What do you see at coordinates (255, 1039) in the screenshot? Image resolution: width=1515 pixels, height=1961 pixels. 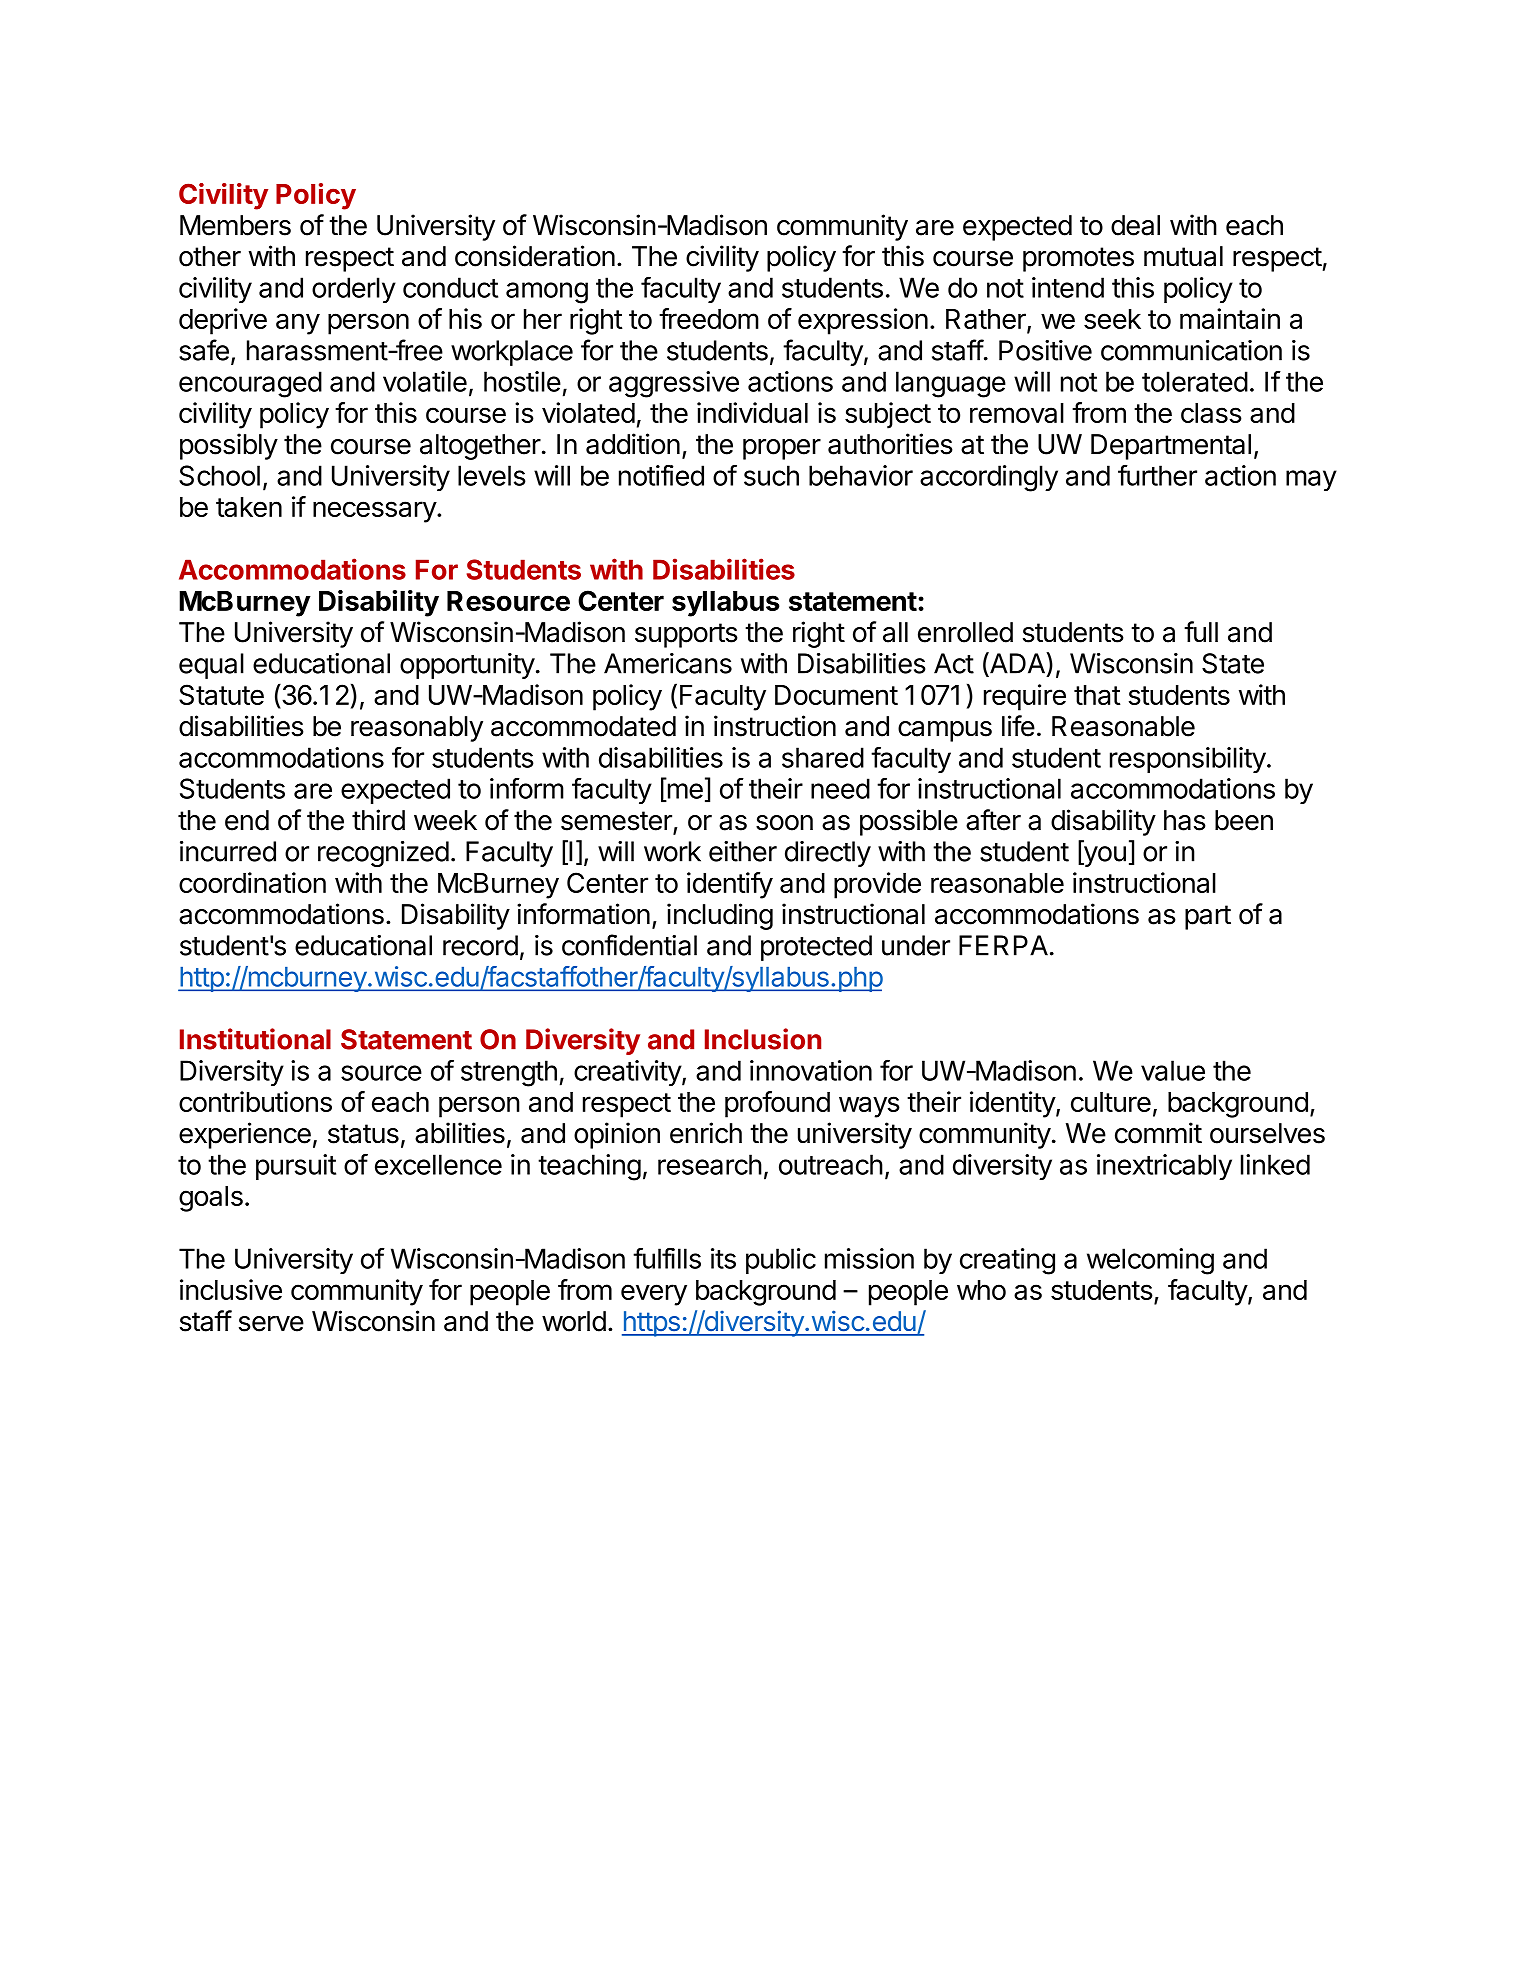 I see `Institutional` at bounding box center [255, 1039].
